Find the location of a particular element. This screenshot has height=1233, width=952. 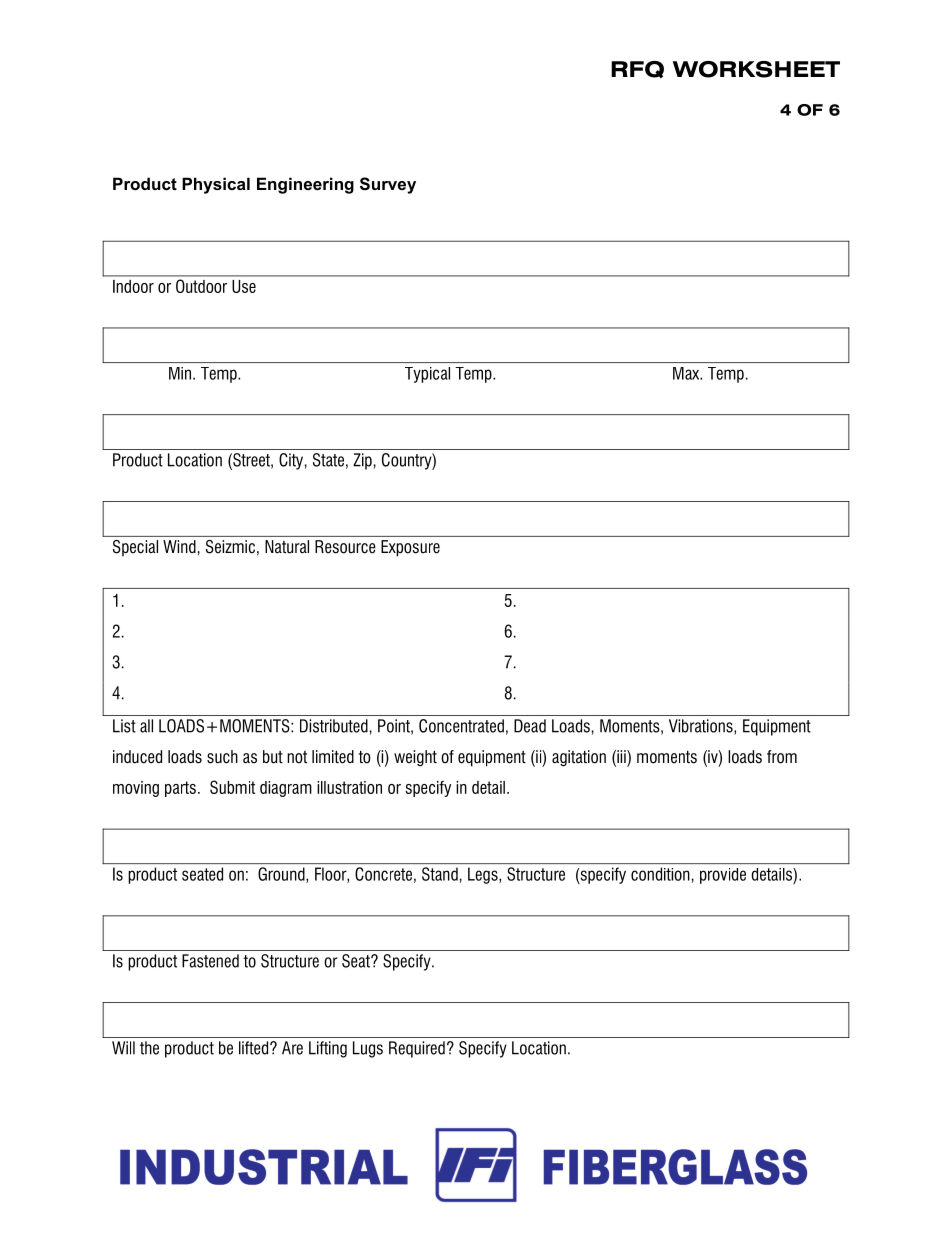

Typical is located at coordinates (427, 375).
